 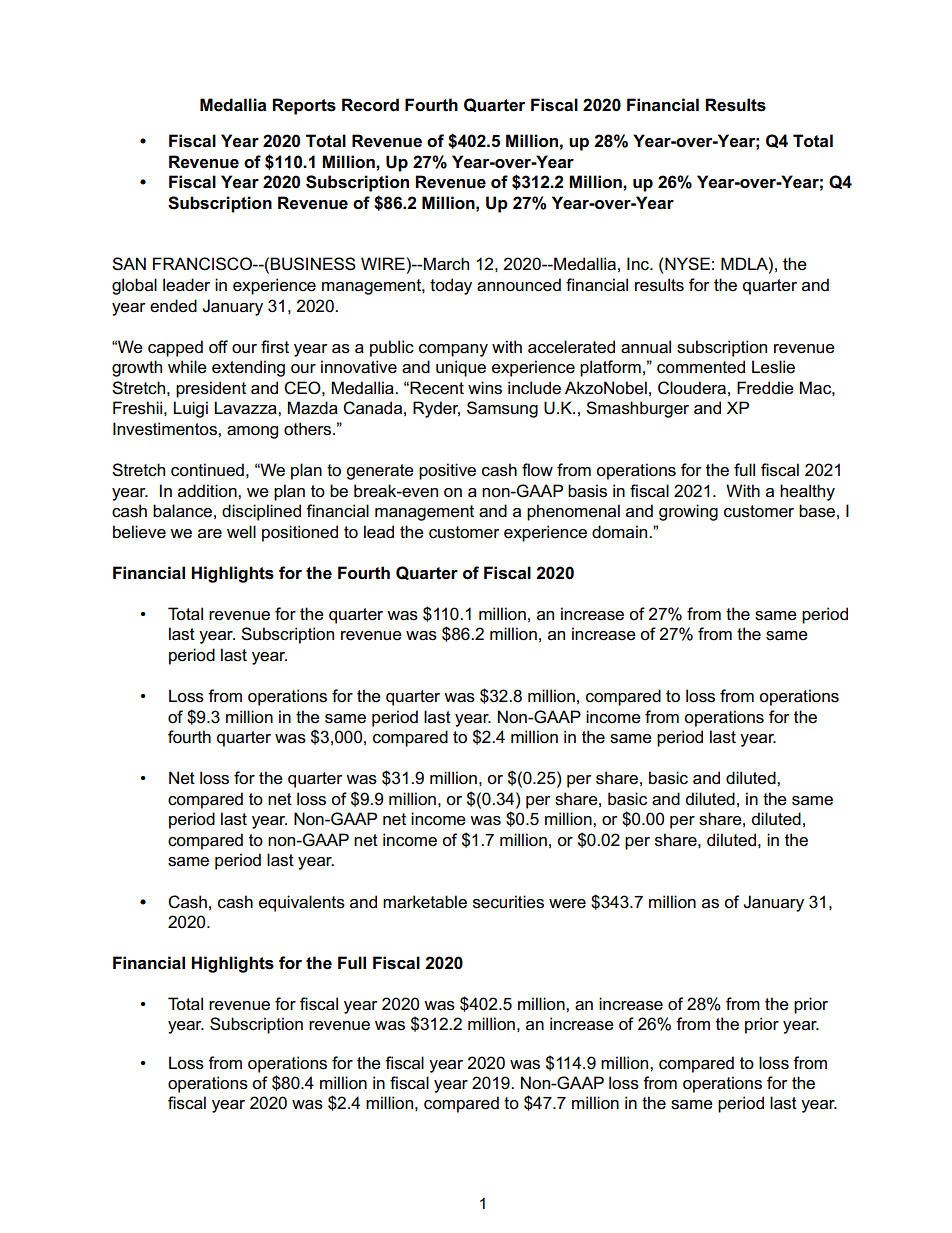 I want to click on well, so click(x=241, y=532).
